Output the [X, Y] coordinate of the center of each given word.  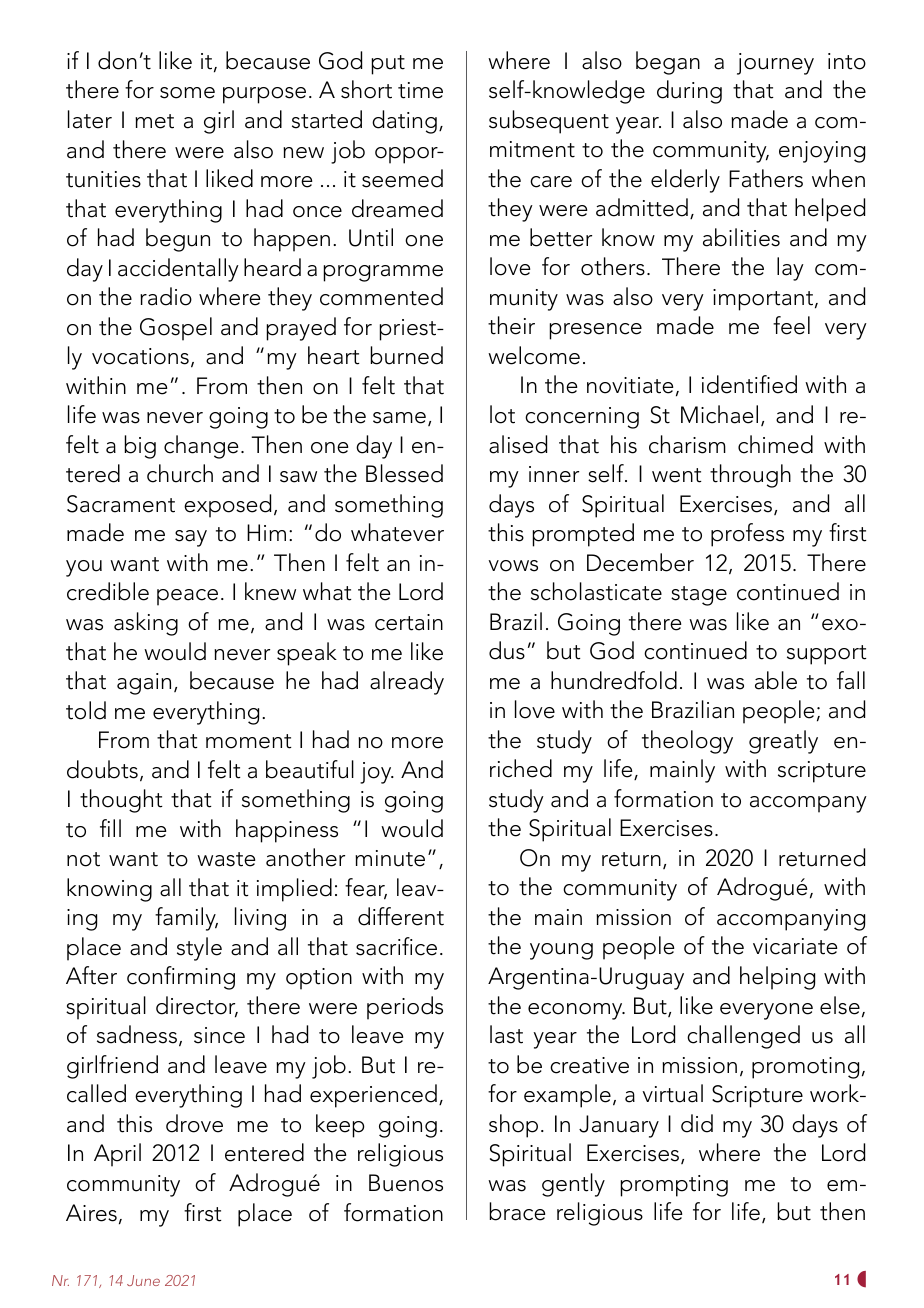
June [143, 1280]
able [776, 680]
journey [775, 64]
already [407, 683]
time [420, 90]
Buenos [406, 1183]
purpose [264, 95]
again [144, 684]
